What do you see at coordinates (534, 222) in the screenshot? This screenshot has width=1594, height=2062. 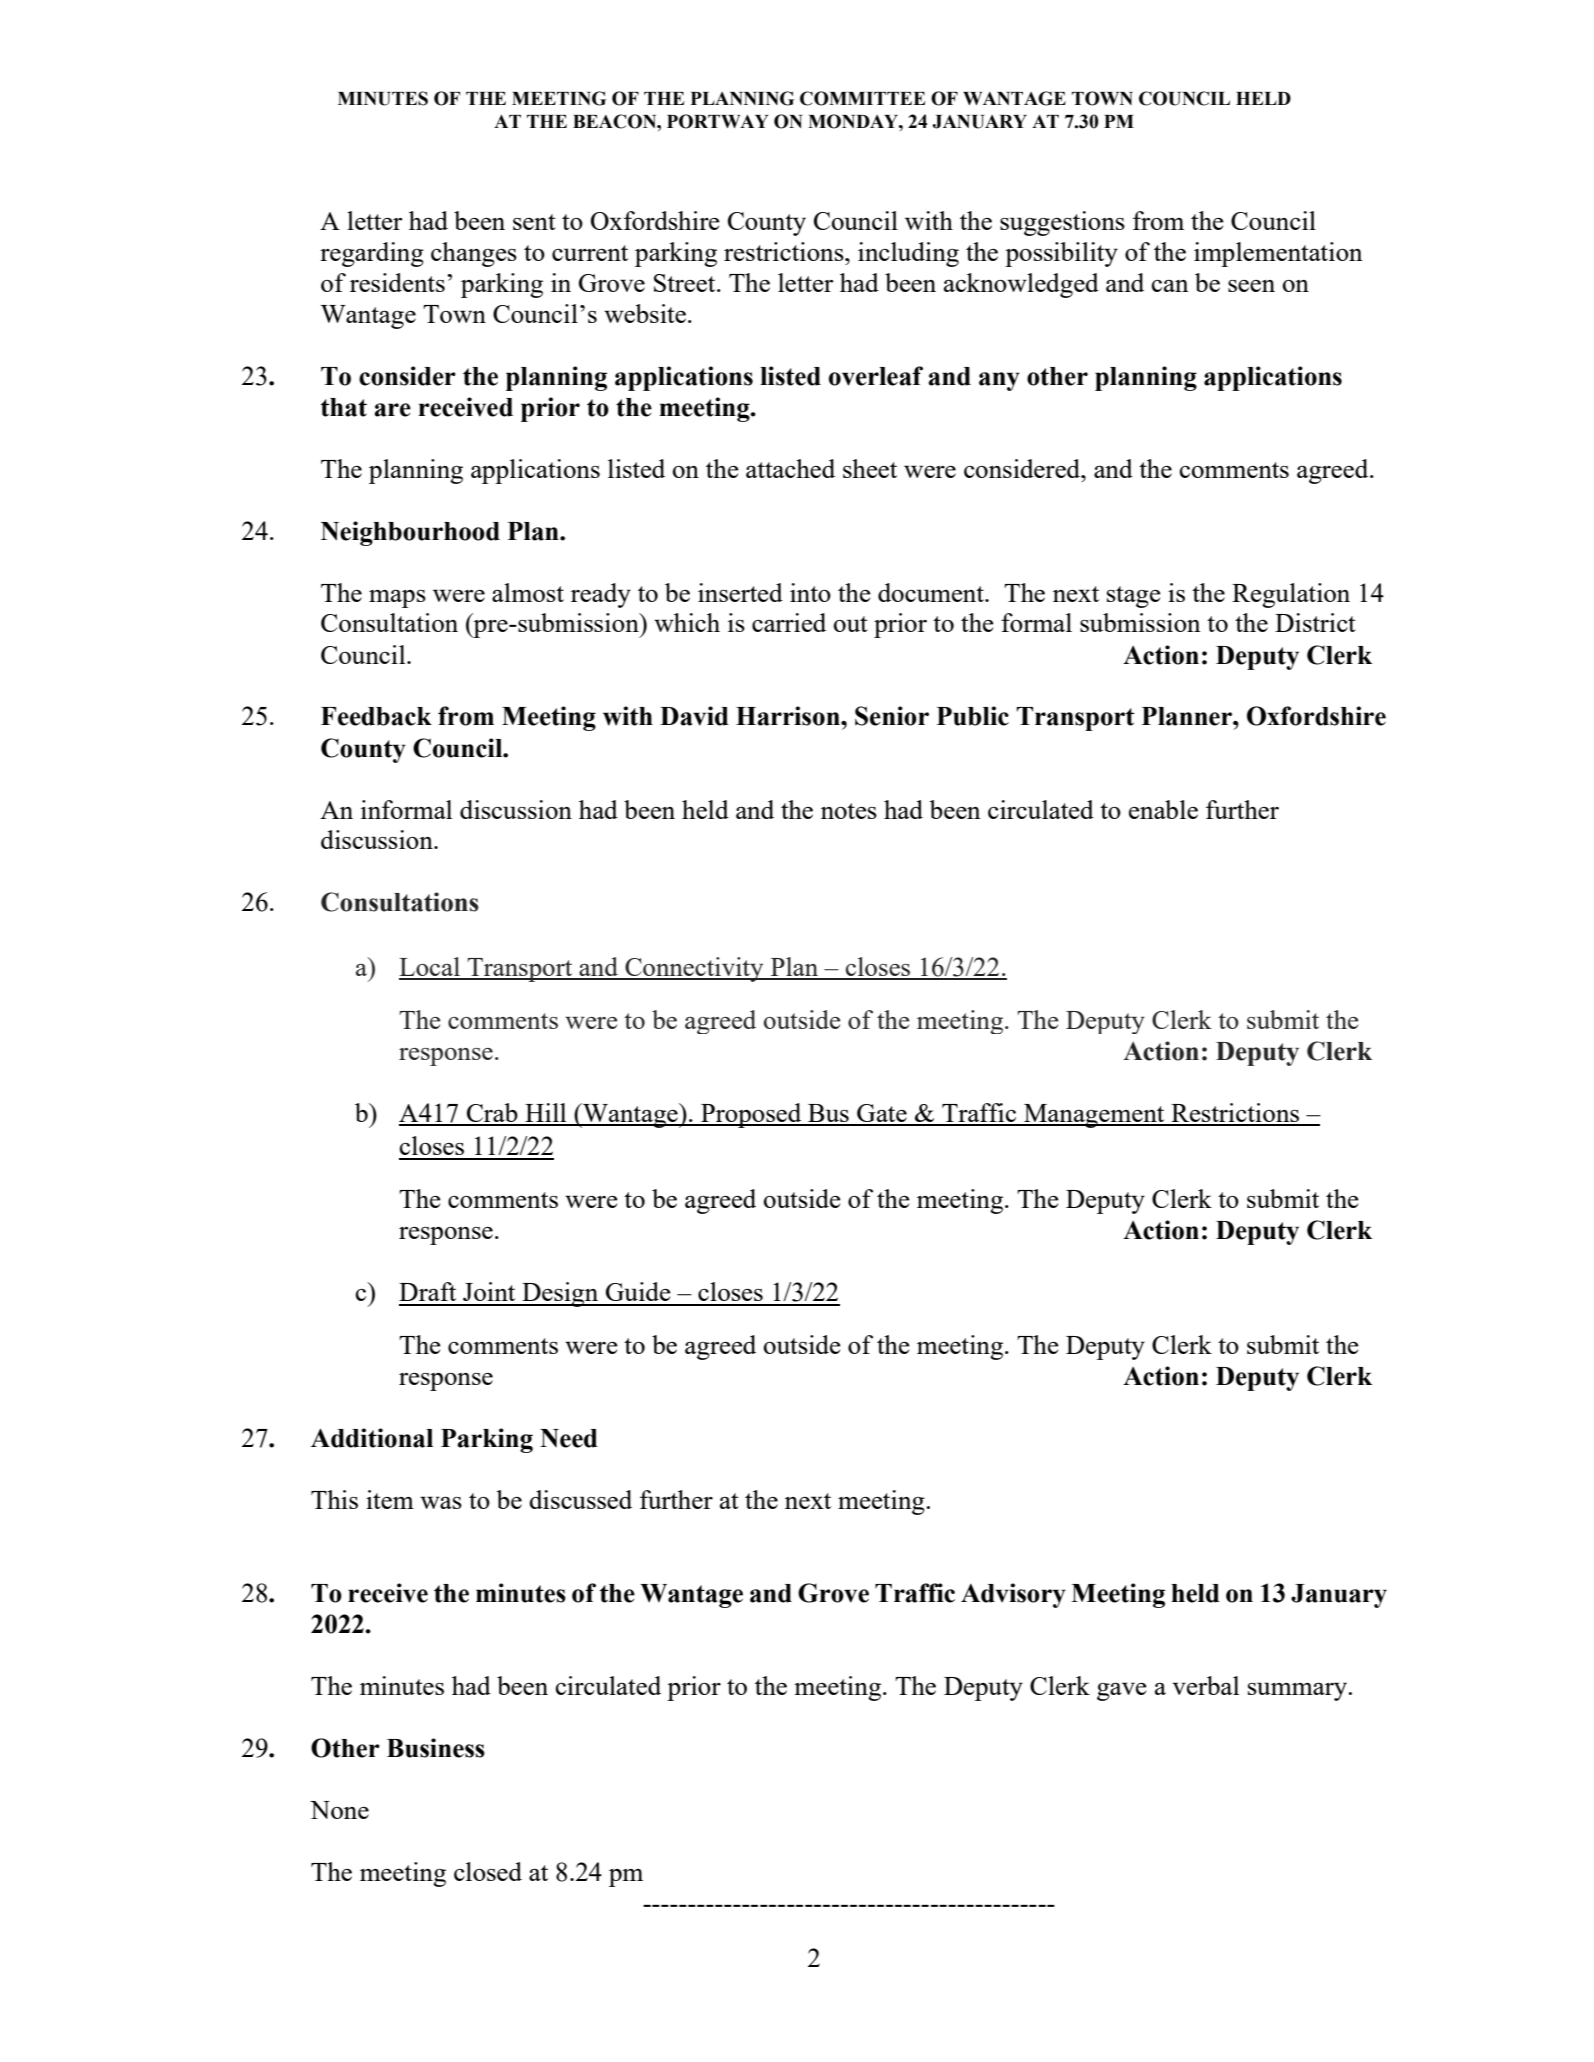 I see `sent` at bounding box center [534, 222].
